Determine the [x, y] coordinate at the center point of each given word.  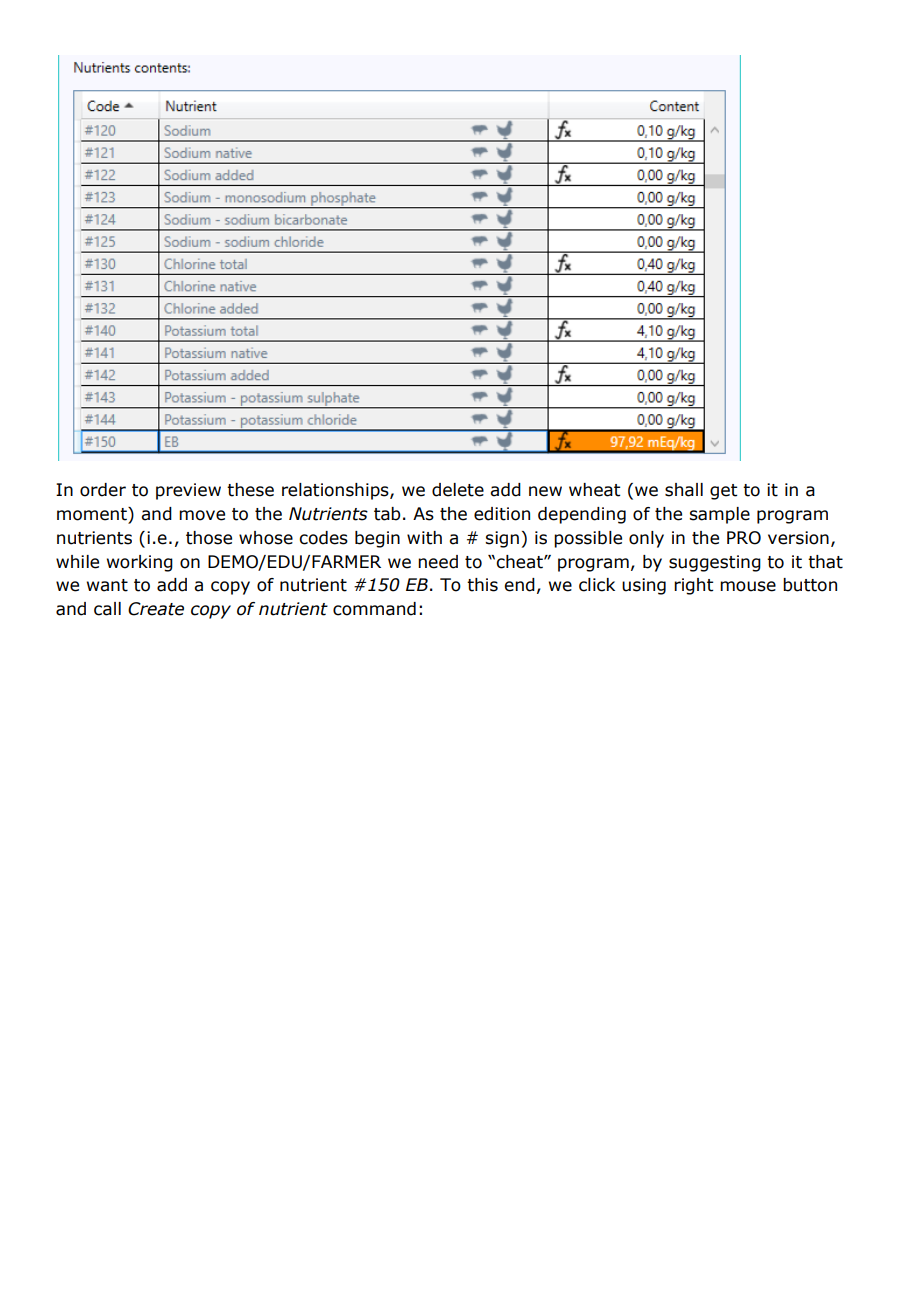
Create [156, 609]
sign [502, 539]
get [723, 492]
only [646, 539]
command [374, 609]
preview [188, 491]
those [209, 538]
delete [458, 490]
